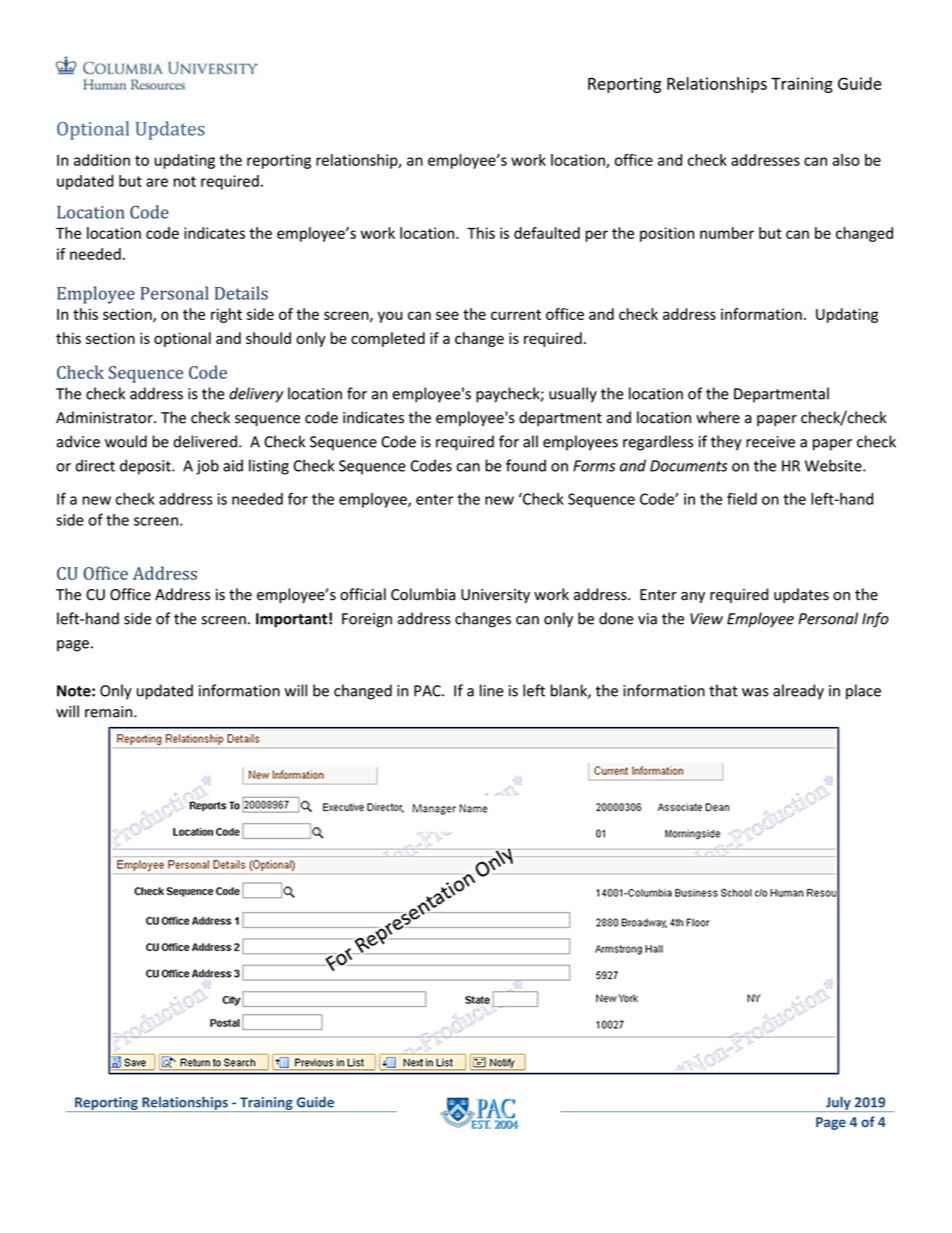 This screenshot has height=1233, width=952. I want to click on was, so click(755, 692).
